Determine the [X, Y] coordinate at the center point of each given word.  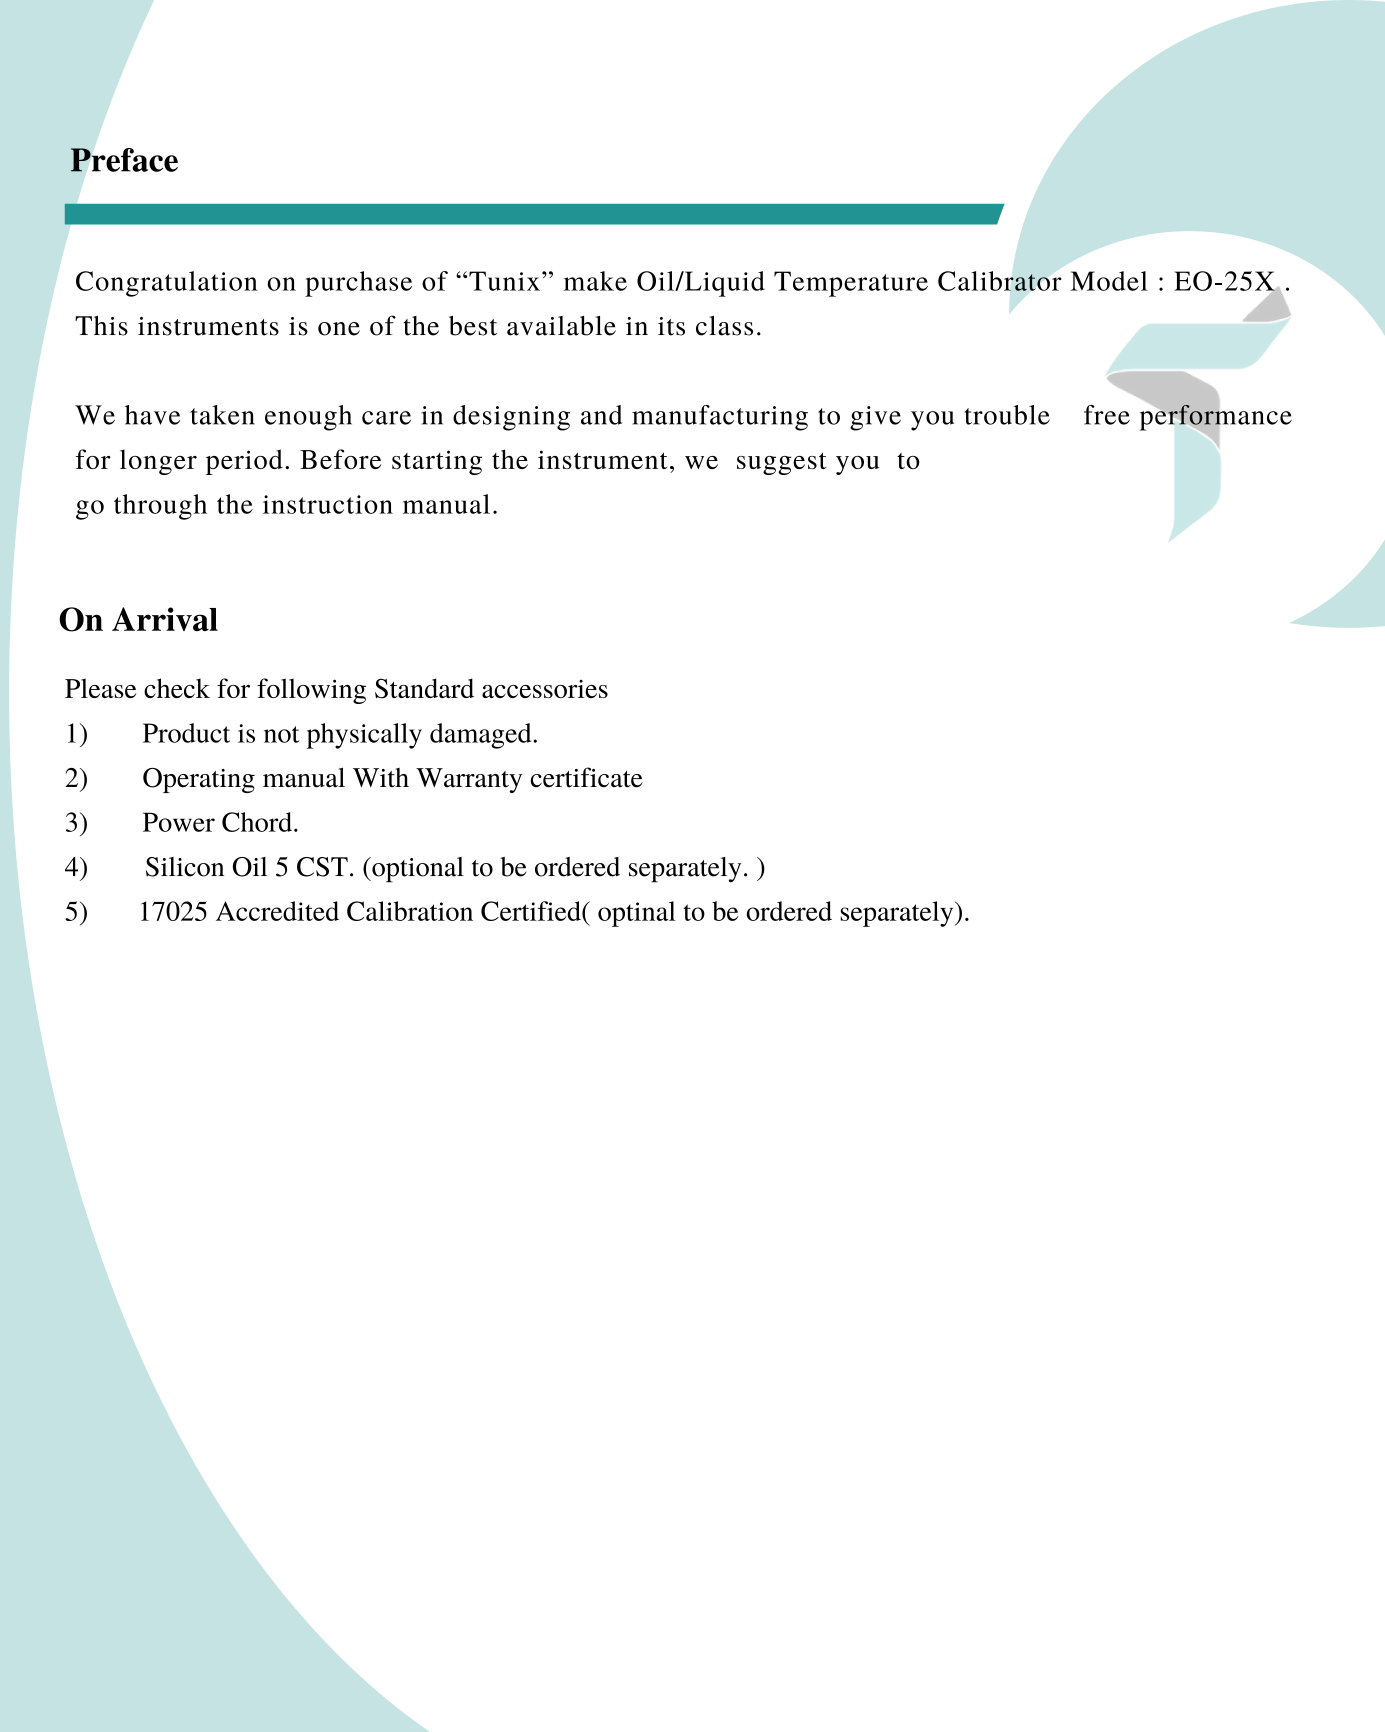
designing [511, 418]
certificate [586, 777]
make [595, 281]
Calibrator [1000, 281]
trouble [1007, 415]
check [177, 688]
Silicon [185, 867]
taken [222, 415]
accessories [545, 689]
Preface [124, 160]
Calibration [410, 911]
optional [417, 870]
